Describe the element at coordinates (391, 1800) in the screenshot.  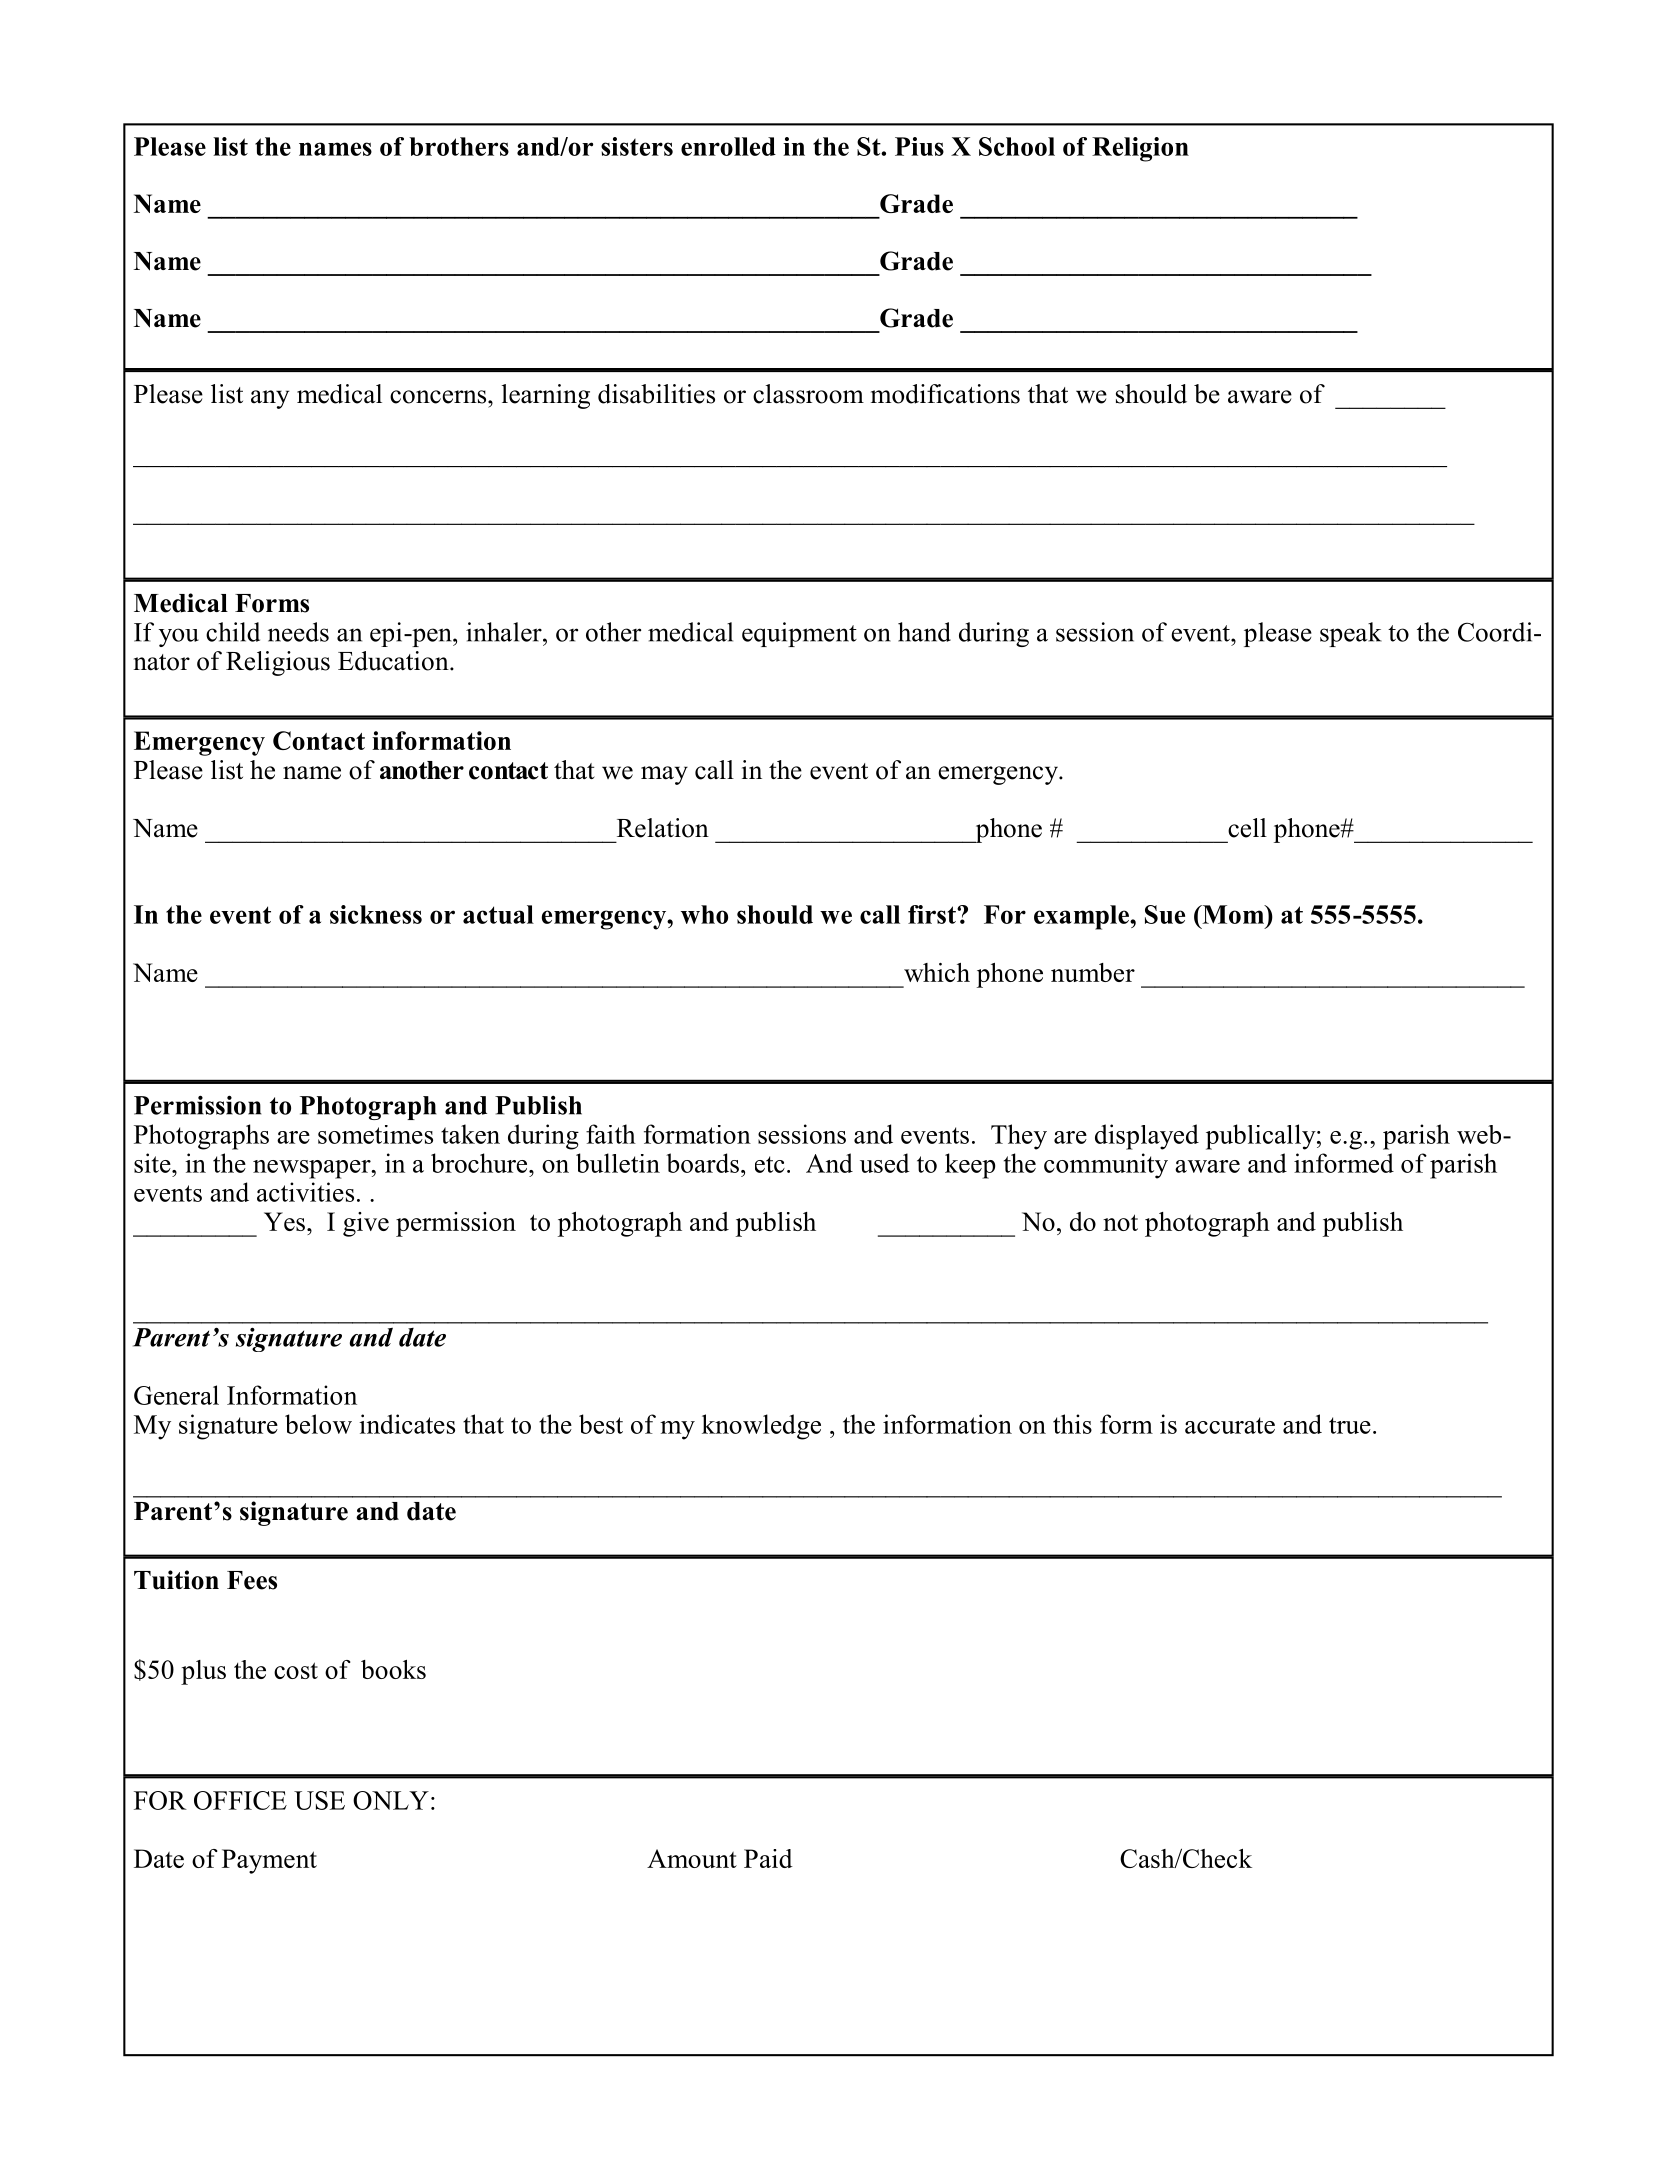
I see `ONLY` at that location.
